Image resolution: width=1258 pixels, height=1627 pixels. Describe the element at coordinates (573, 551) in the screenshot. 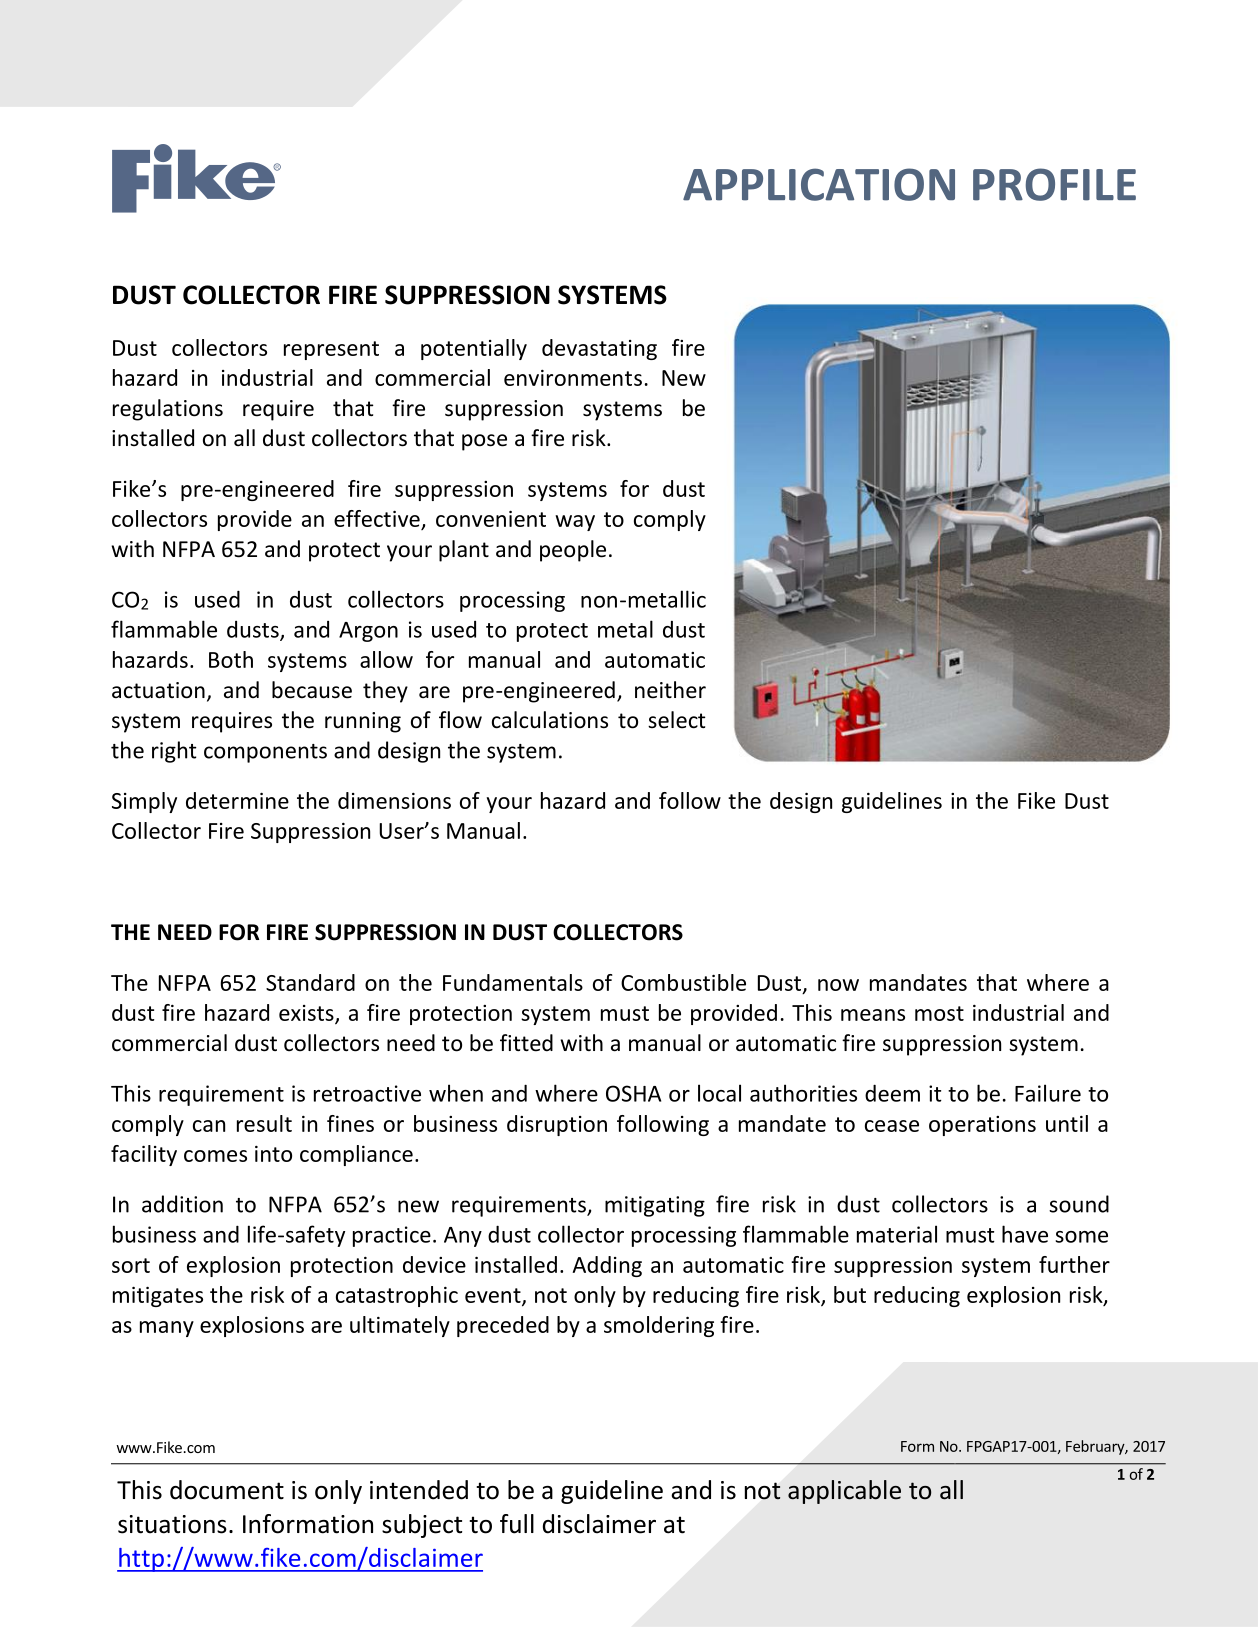

I see `people` at that location.
